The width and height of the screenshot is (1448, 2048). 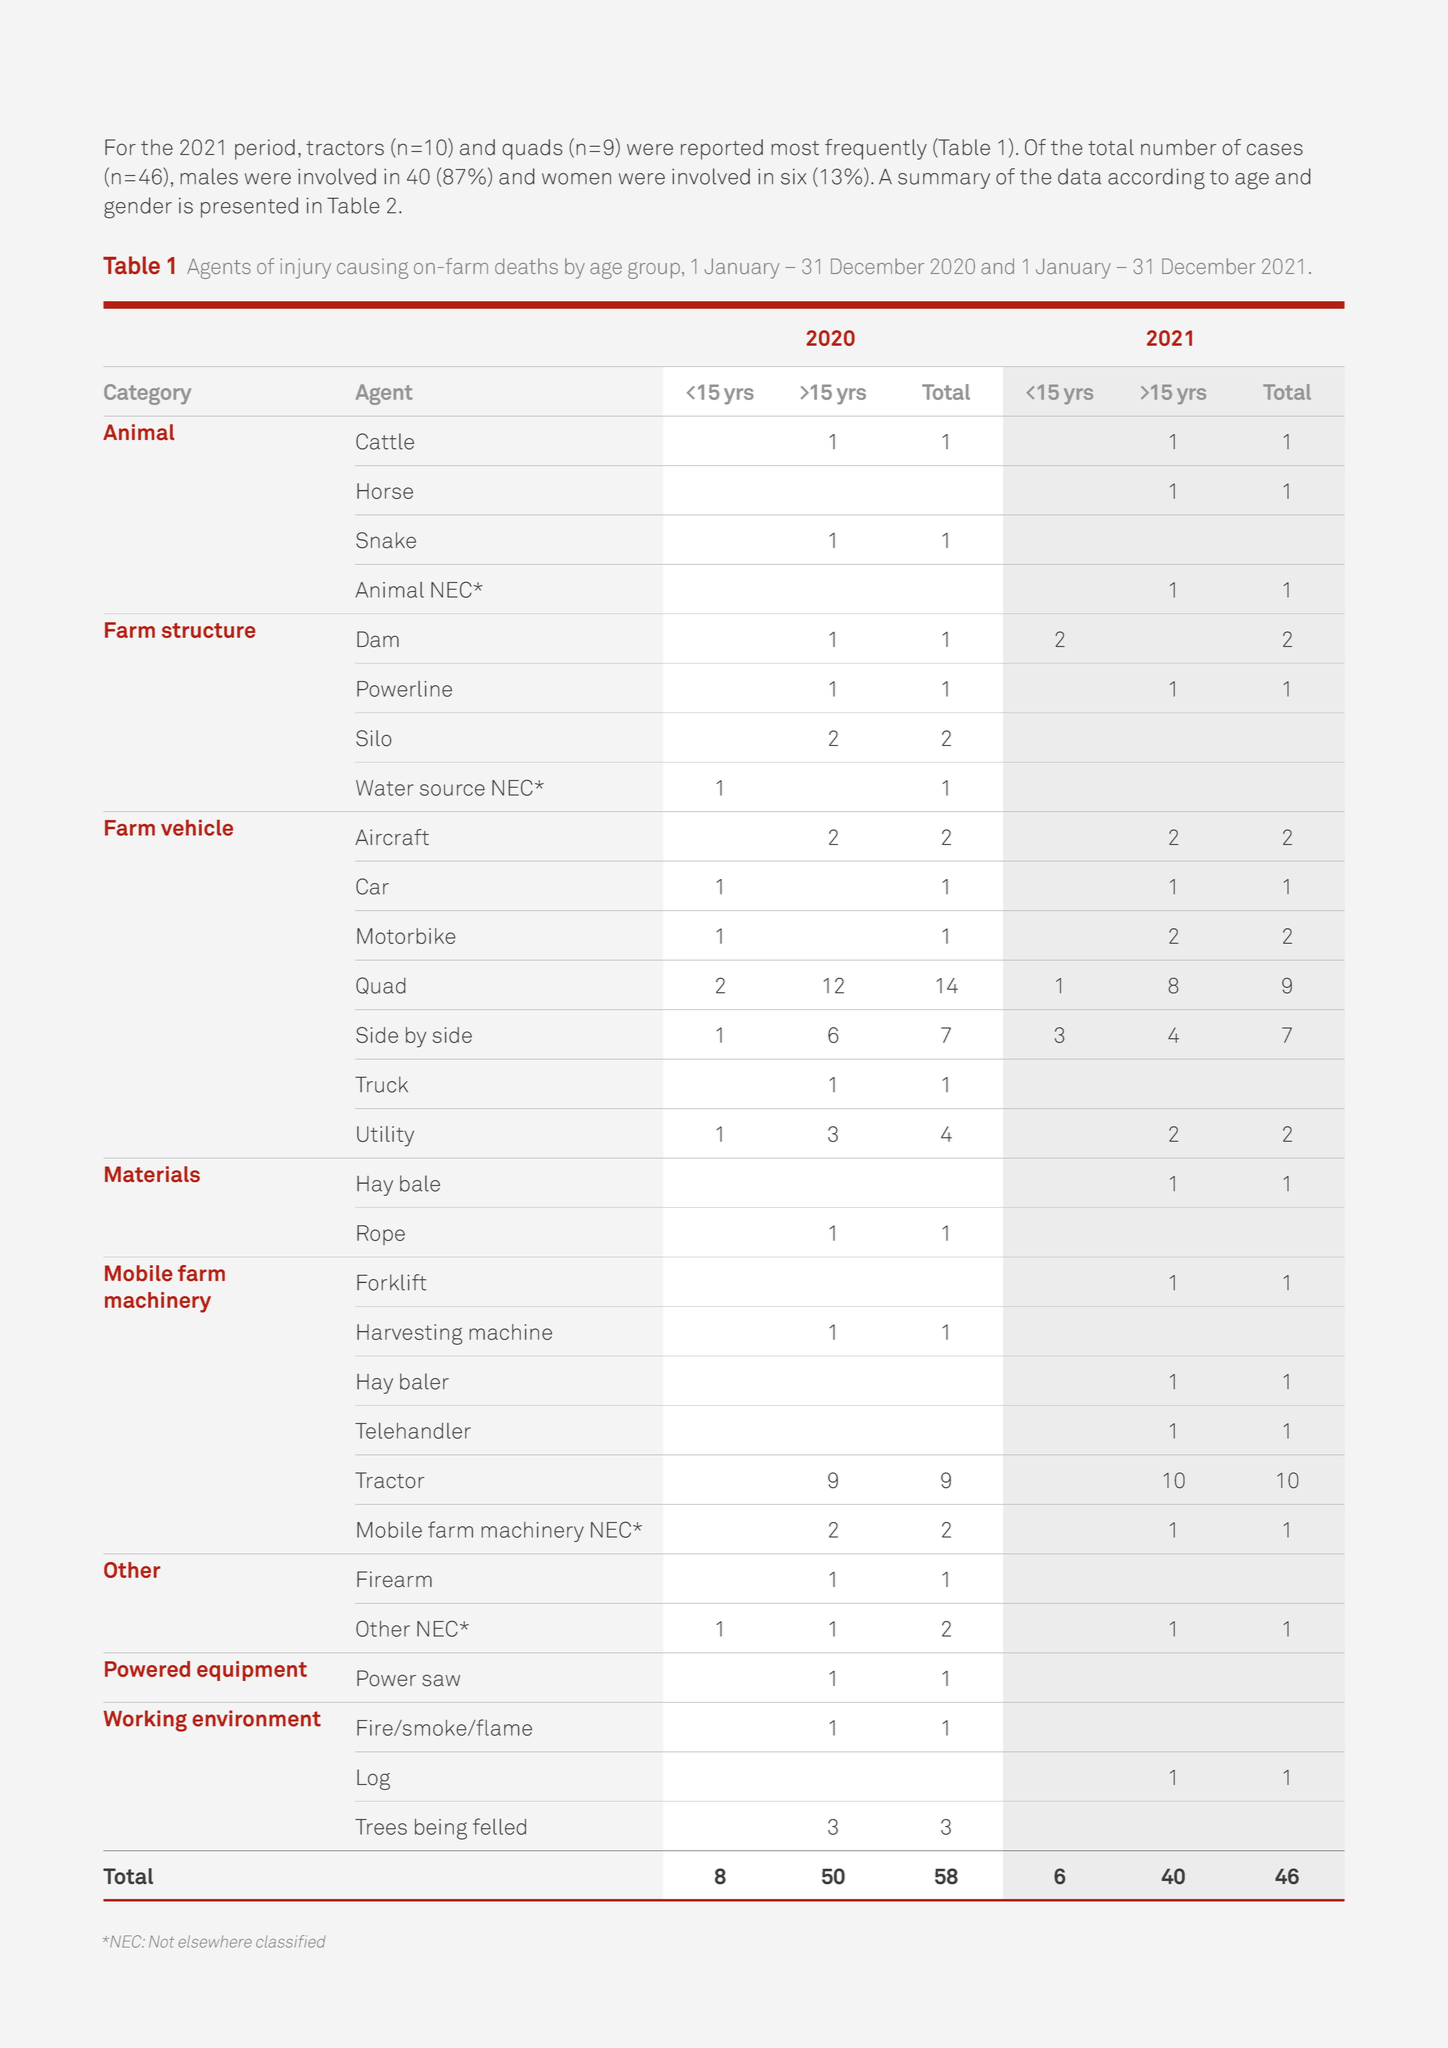 What do you see at coordinates (381, 1235) in the screenshot?
I see `Rope` at bounding box center [381, 1235].
